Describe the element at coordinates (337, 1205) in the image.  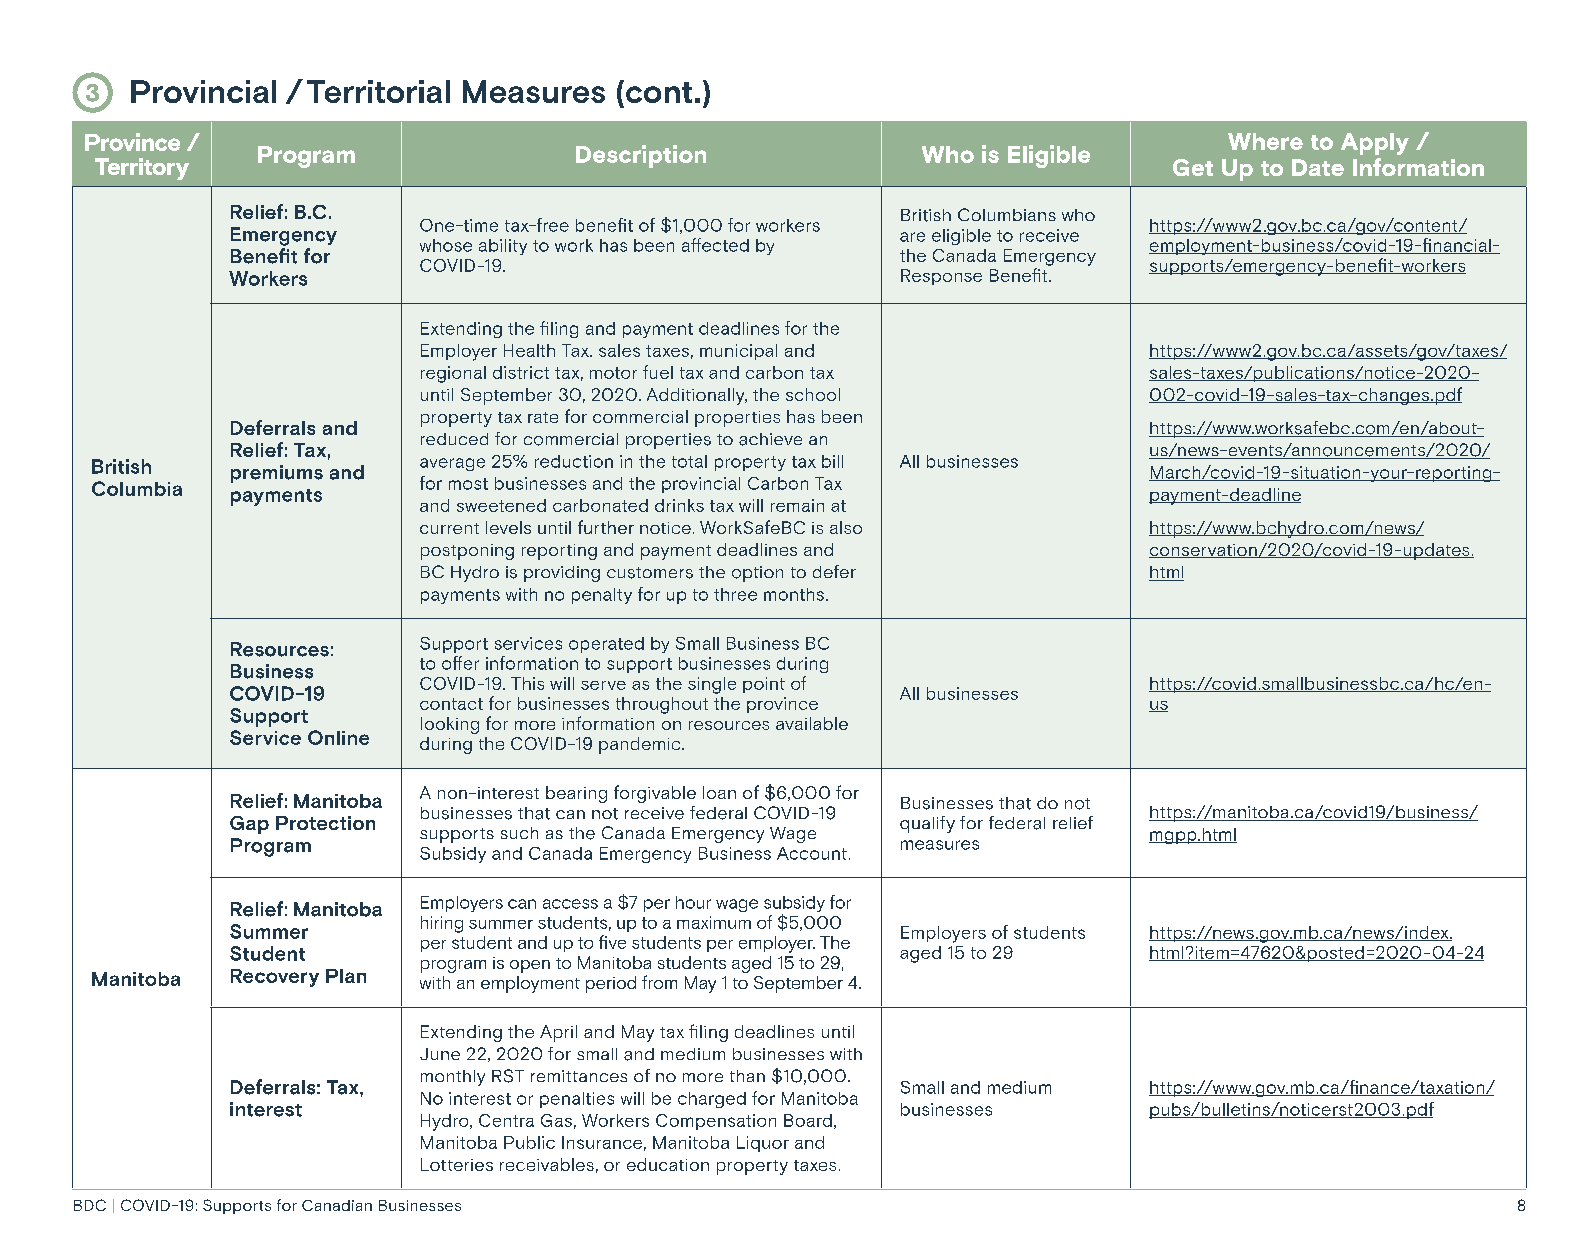
I see `Canadian` at that location.
